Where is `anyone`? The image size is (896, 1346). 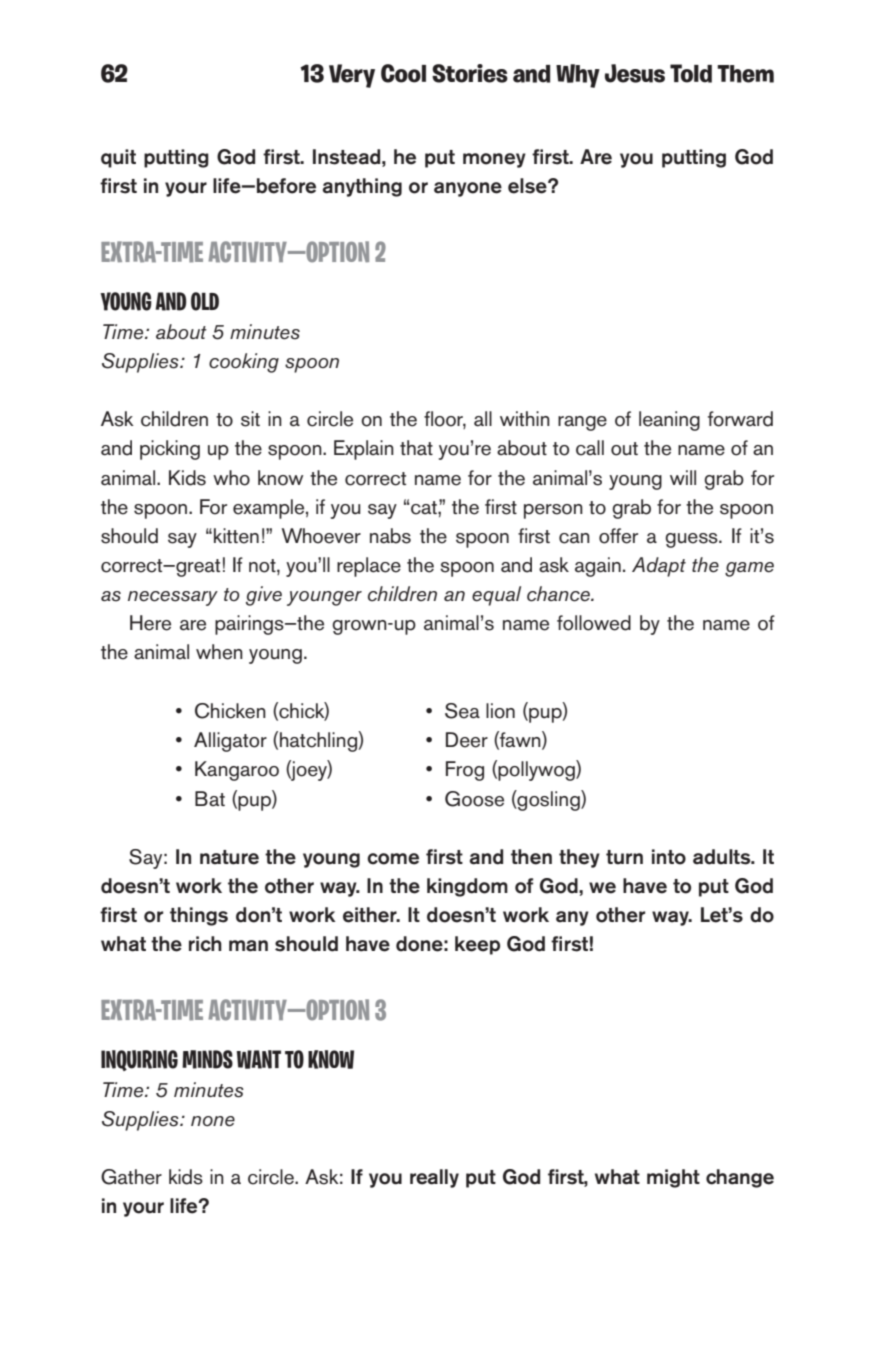
anyone is located at coordinates (468, 189).
